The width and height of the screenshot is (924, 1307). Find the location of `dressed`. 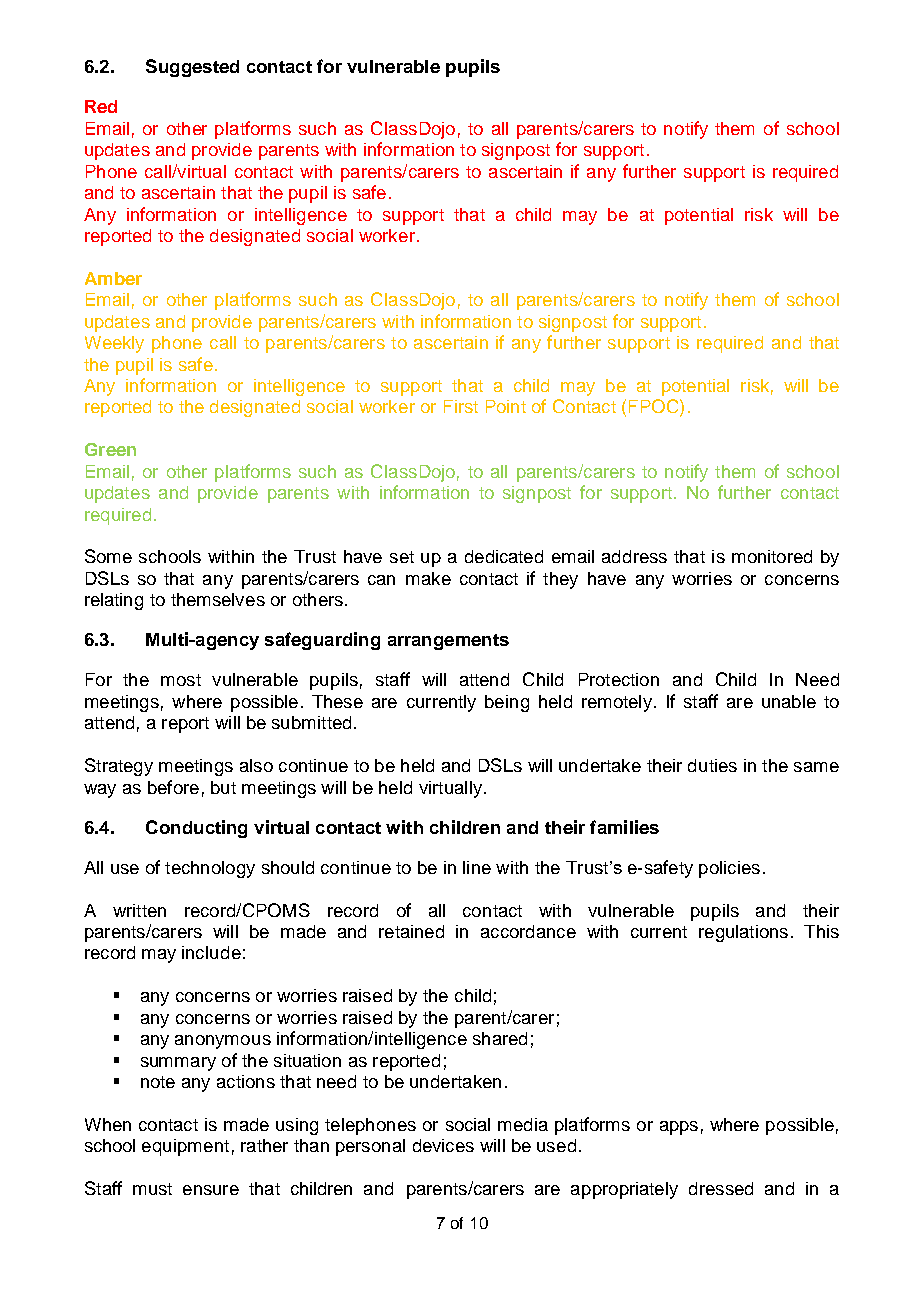

dressed is located at coordinates (721, 1188).
